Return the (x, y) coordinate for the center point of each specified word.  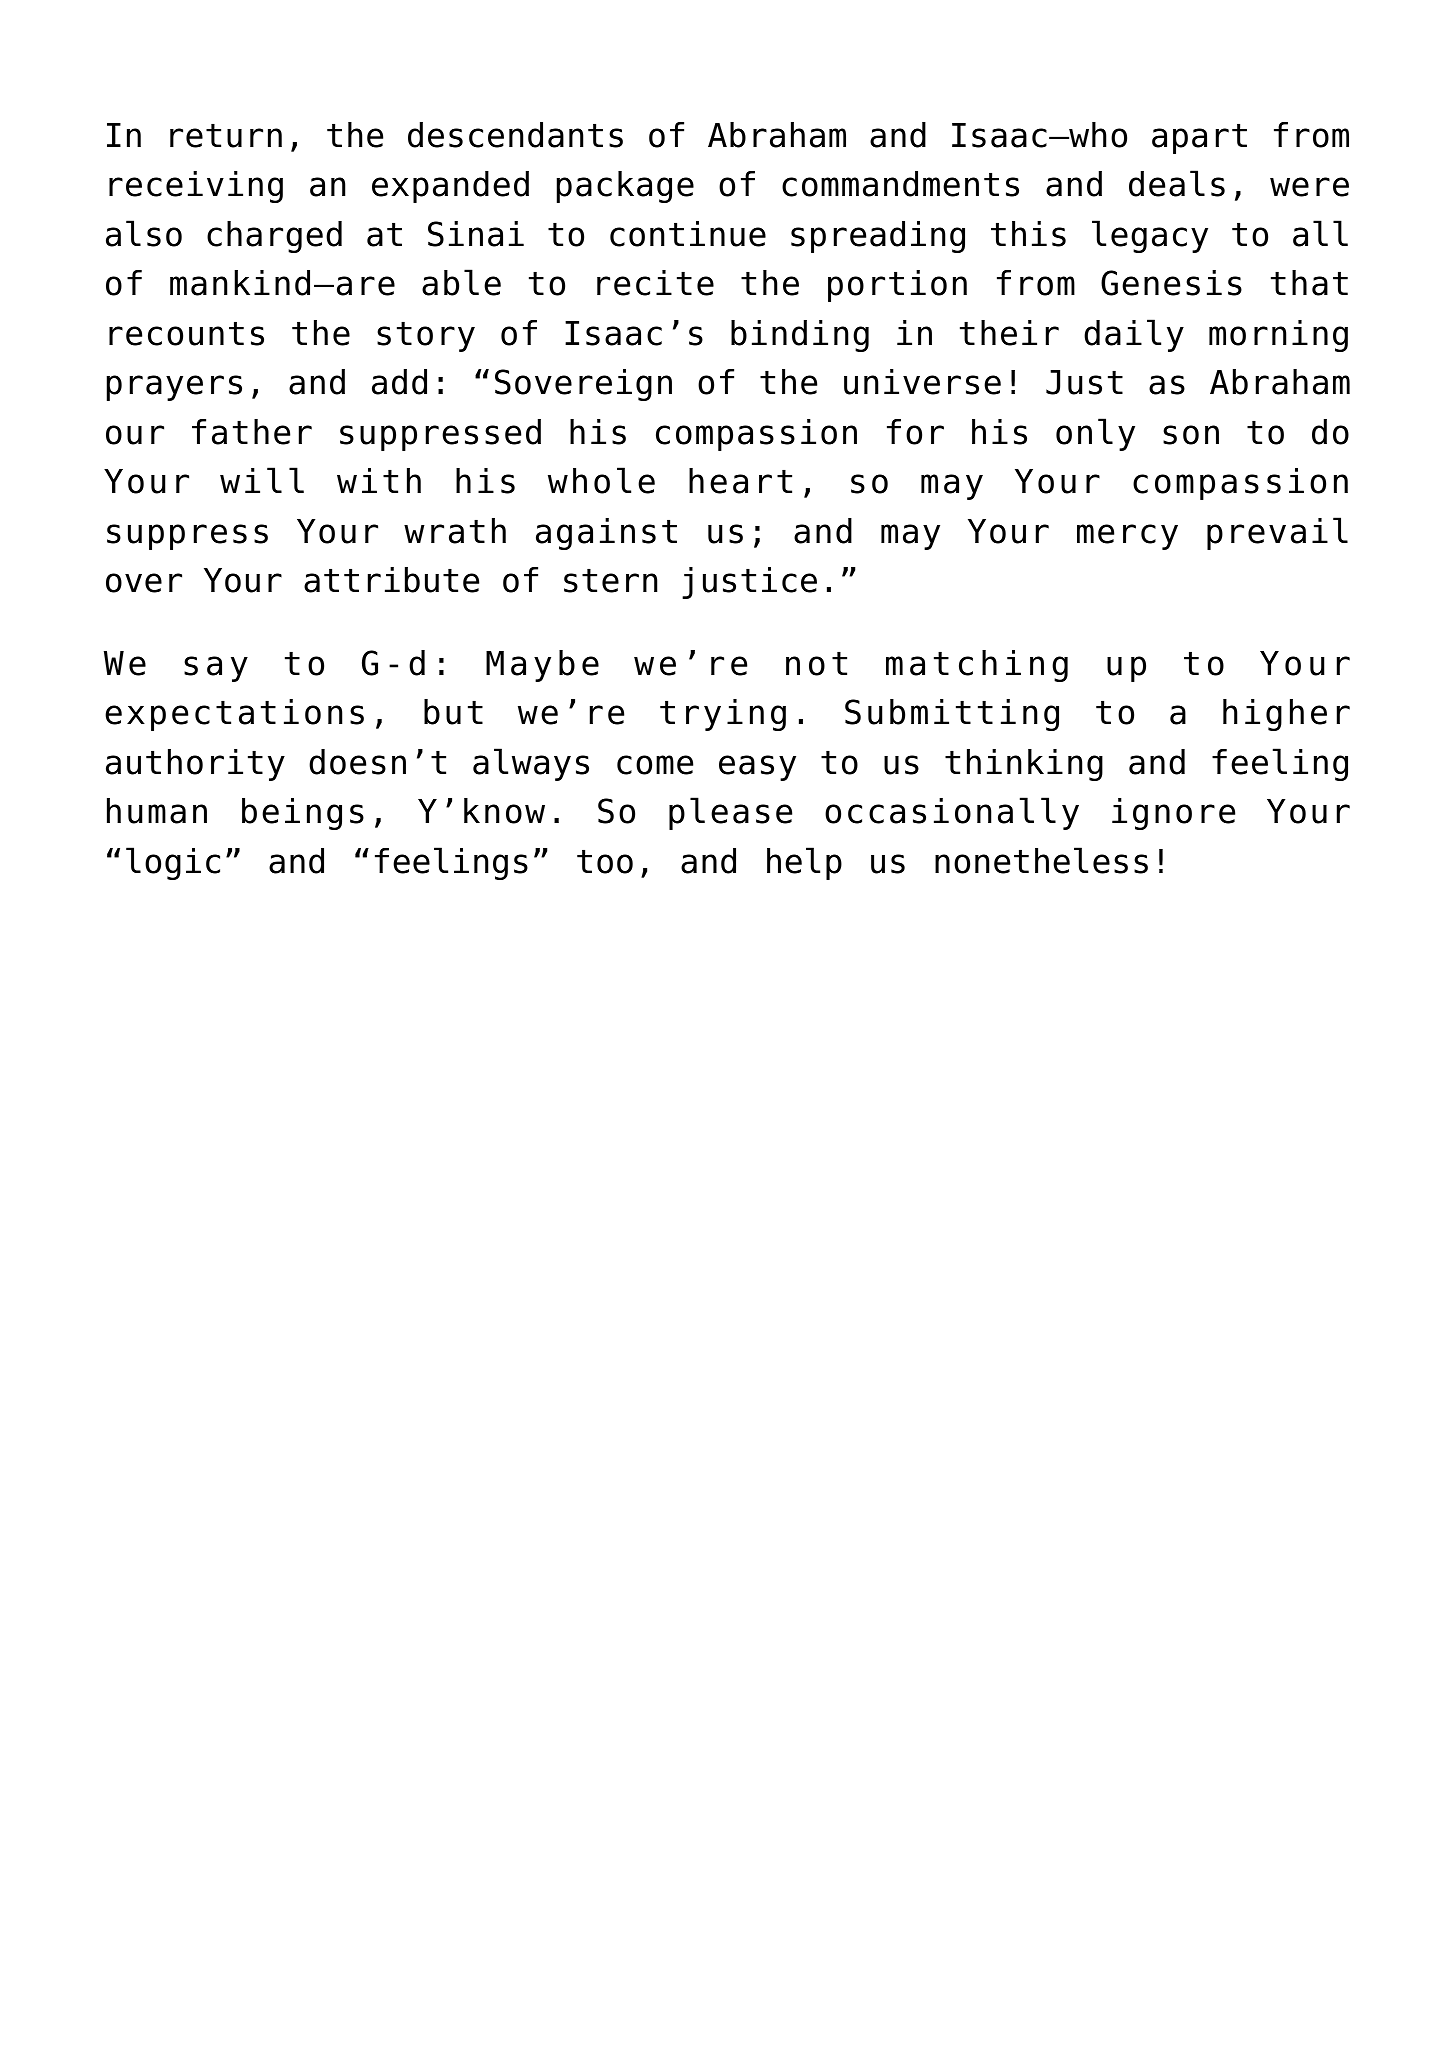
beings (303, 814)
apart (1199, 139)
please (730, 813)
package (625, 187)
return (226, 136)
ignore (1173, 814)
